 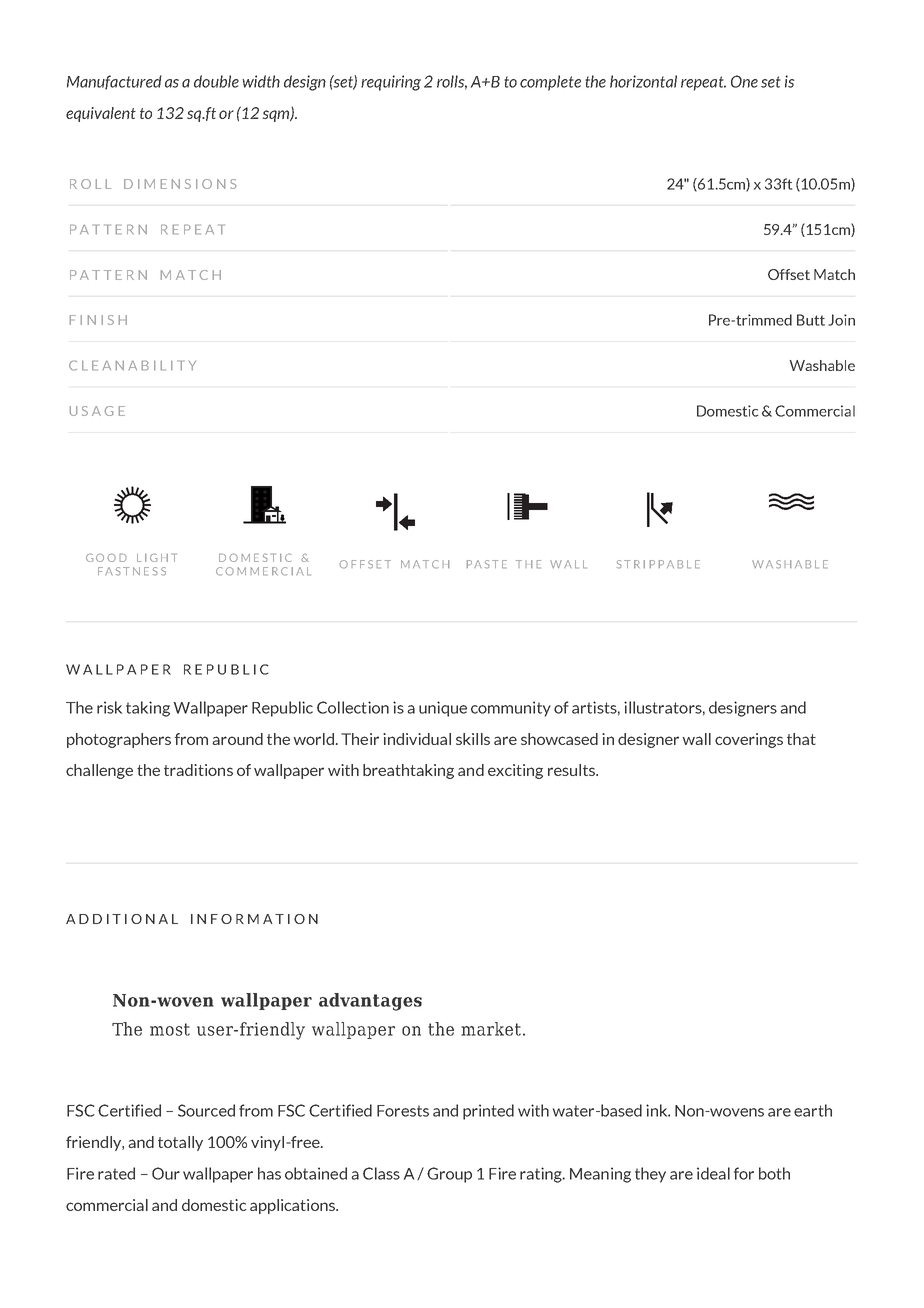 What do you see at coordinates (744, 81) in the document?
I see `One` at bounding box center [744, 81].
